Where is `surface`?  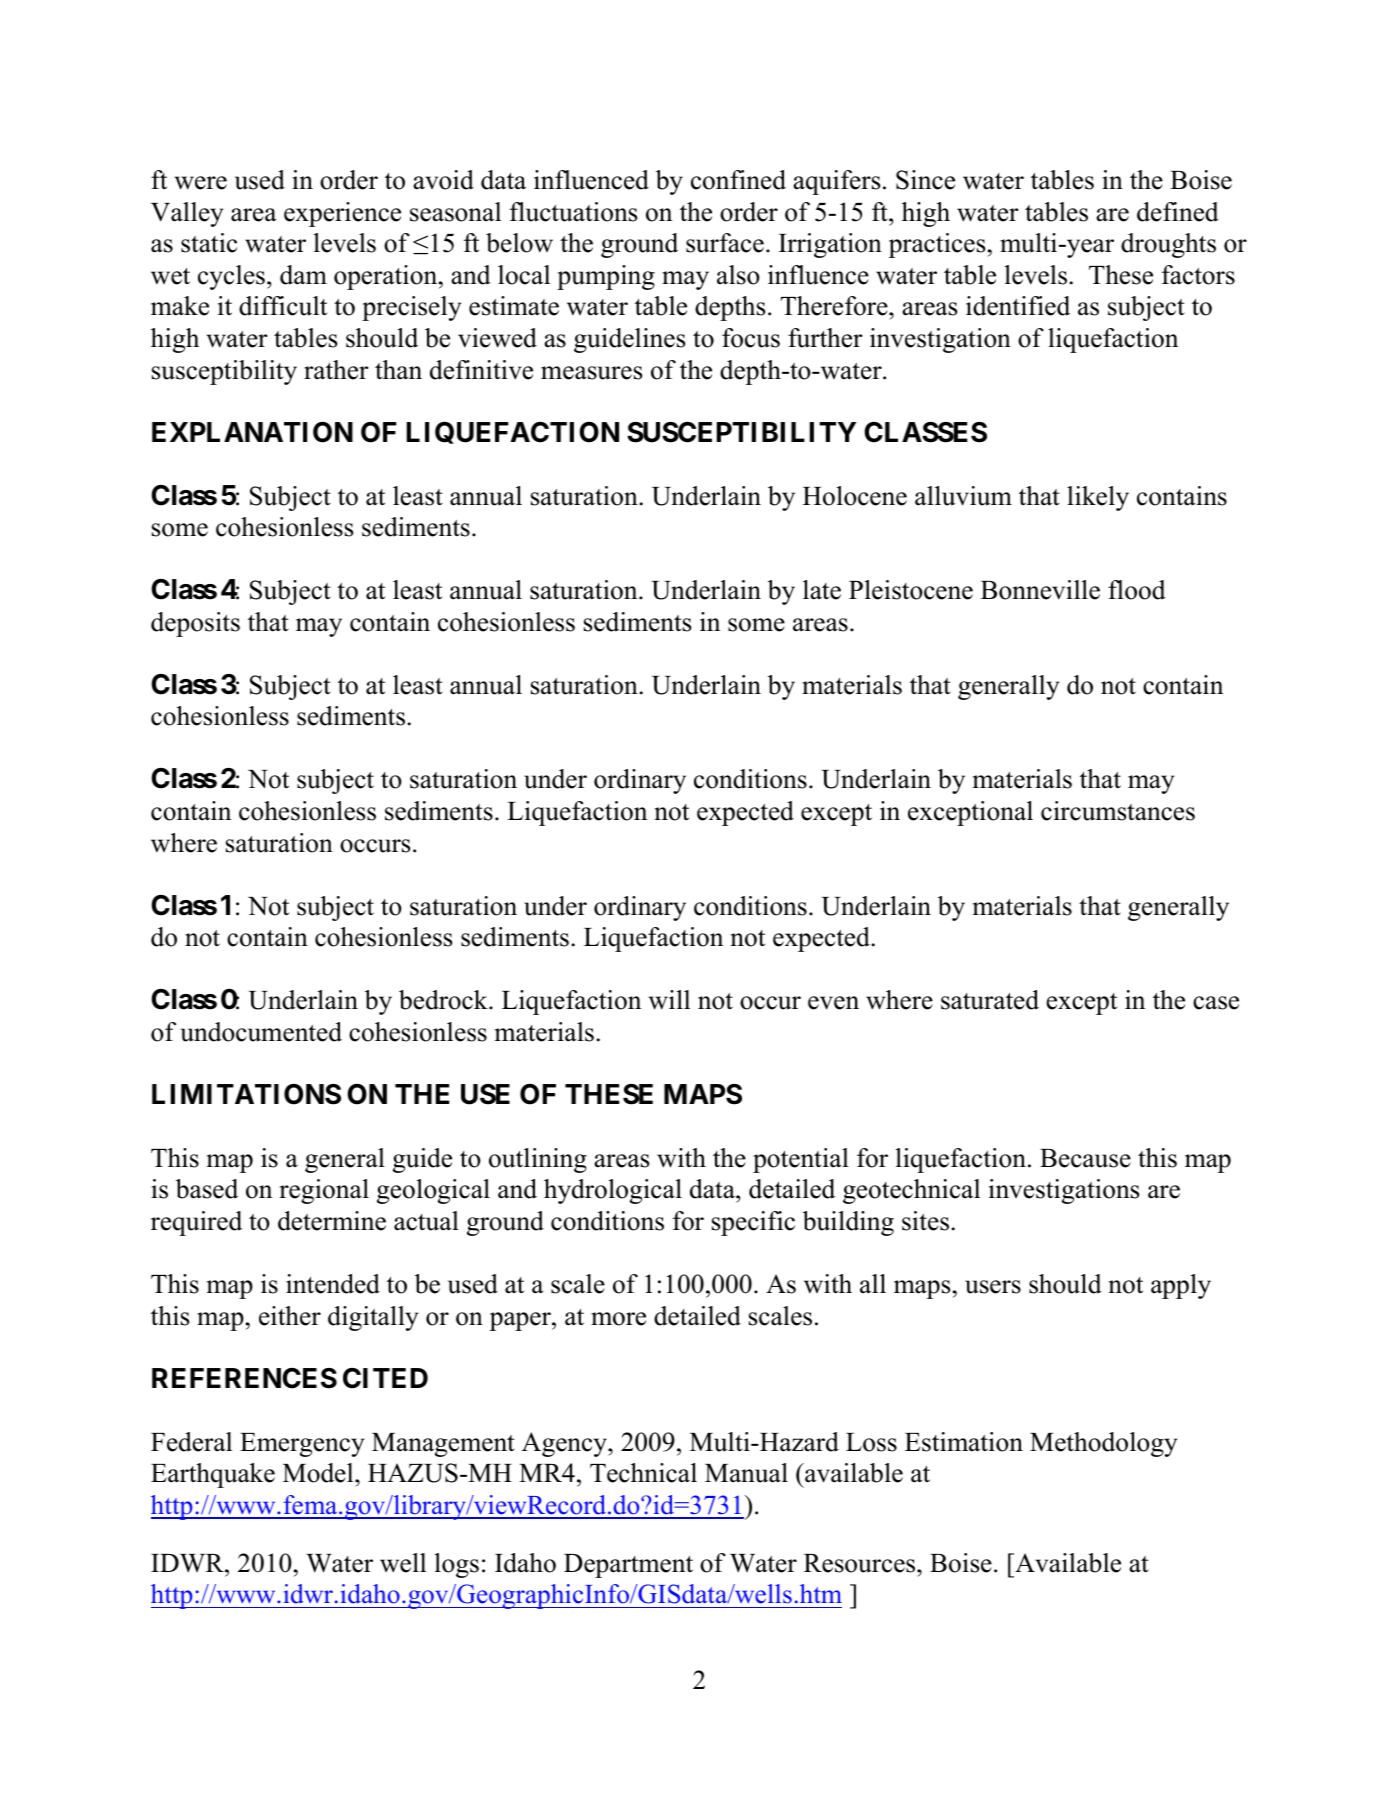 surface is located at coordinates (725, 243).
